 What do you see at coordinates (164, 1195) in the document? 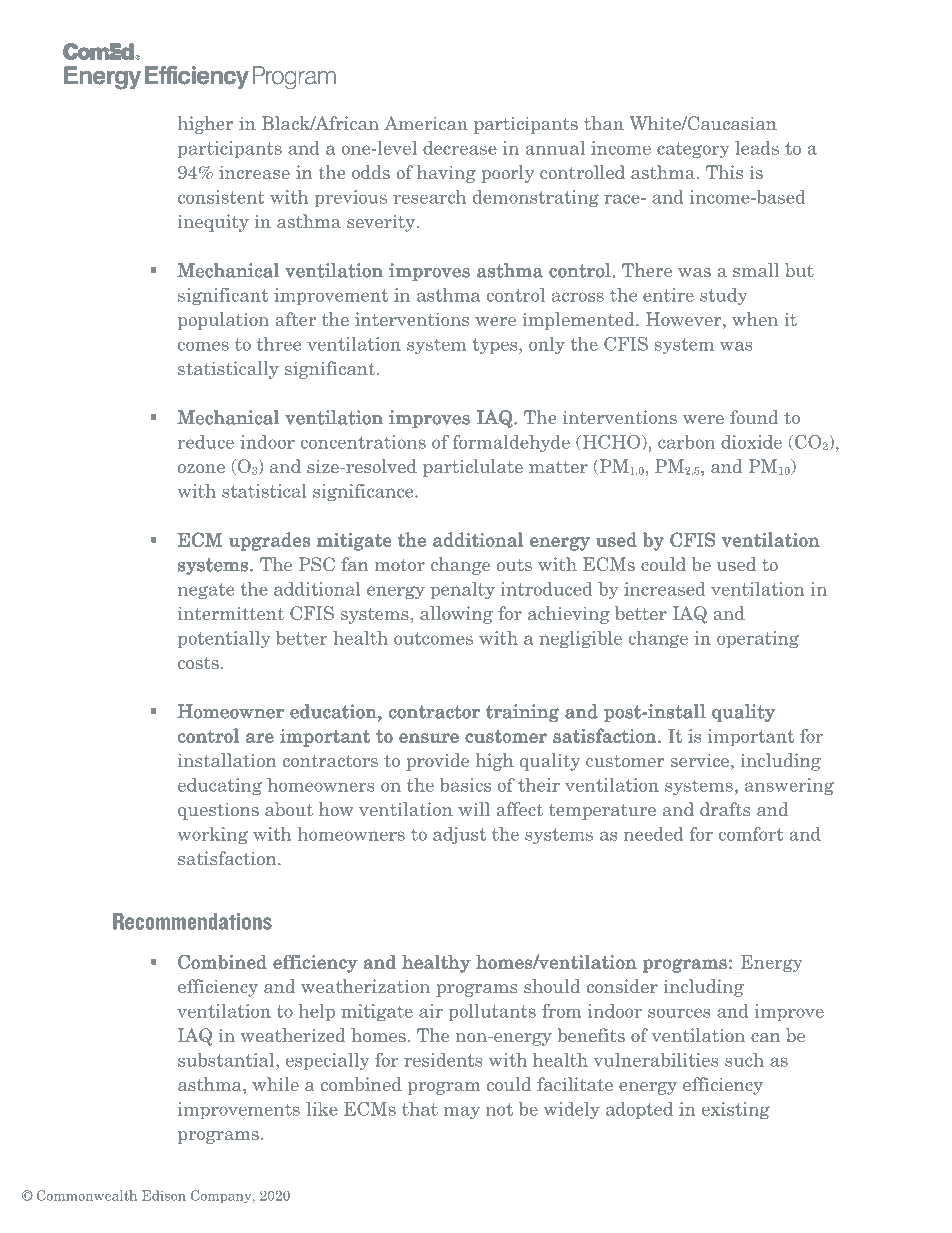
I see `Edison` at bounding box center [164, 1195].
